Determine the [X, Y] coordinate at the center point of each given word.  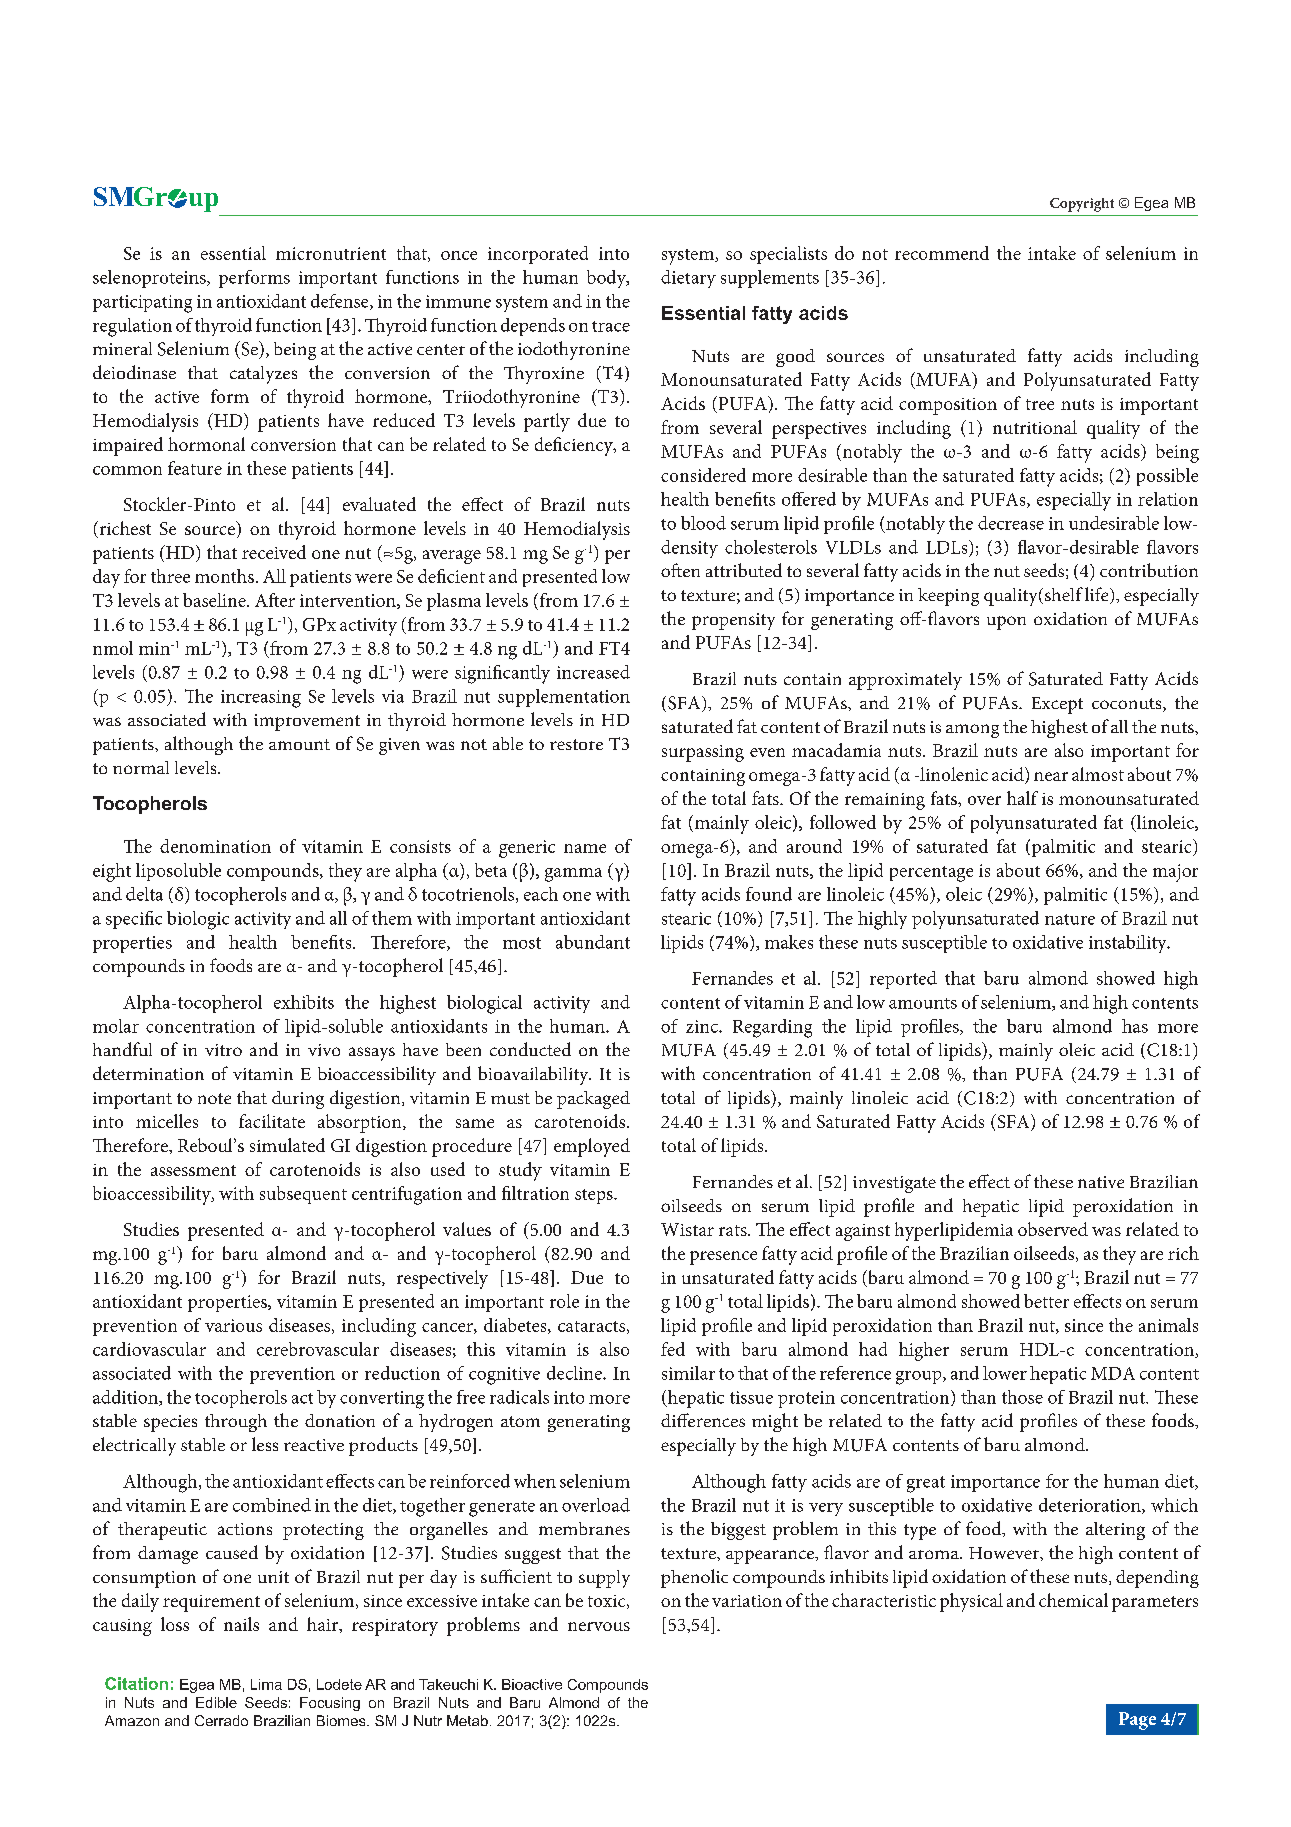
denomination [215, 846]
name [585, 848]
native [1101, 1182]
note [214, 1098]
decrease [1011, 523]
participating [142, 304]
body [607, 279]
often [680, 570]
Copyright [1082, 205]
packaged [593, 1100]
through [236, 1423]
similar [688, 1373]
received [274, 552]
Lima [266, 1684]
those [1022, 1397]
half [1022, 798]
